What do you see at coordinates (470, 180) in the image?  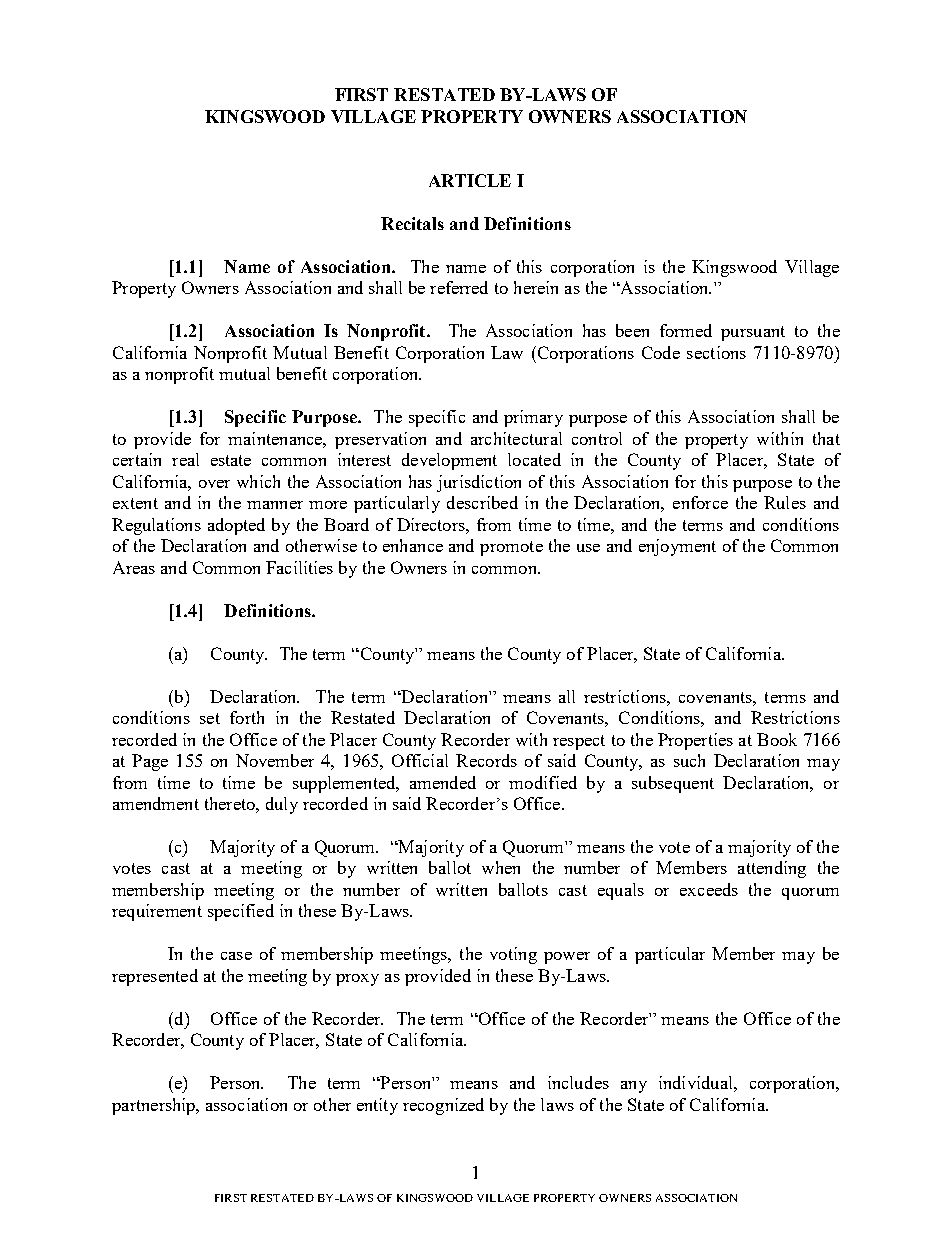 I see `ARTICLE` at bounding box center [470, 180].
